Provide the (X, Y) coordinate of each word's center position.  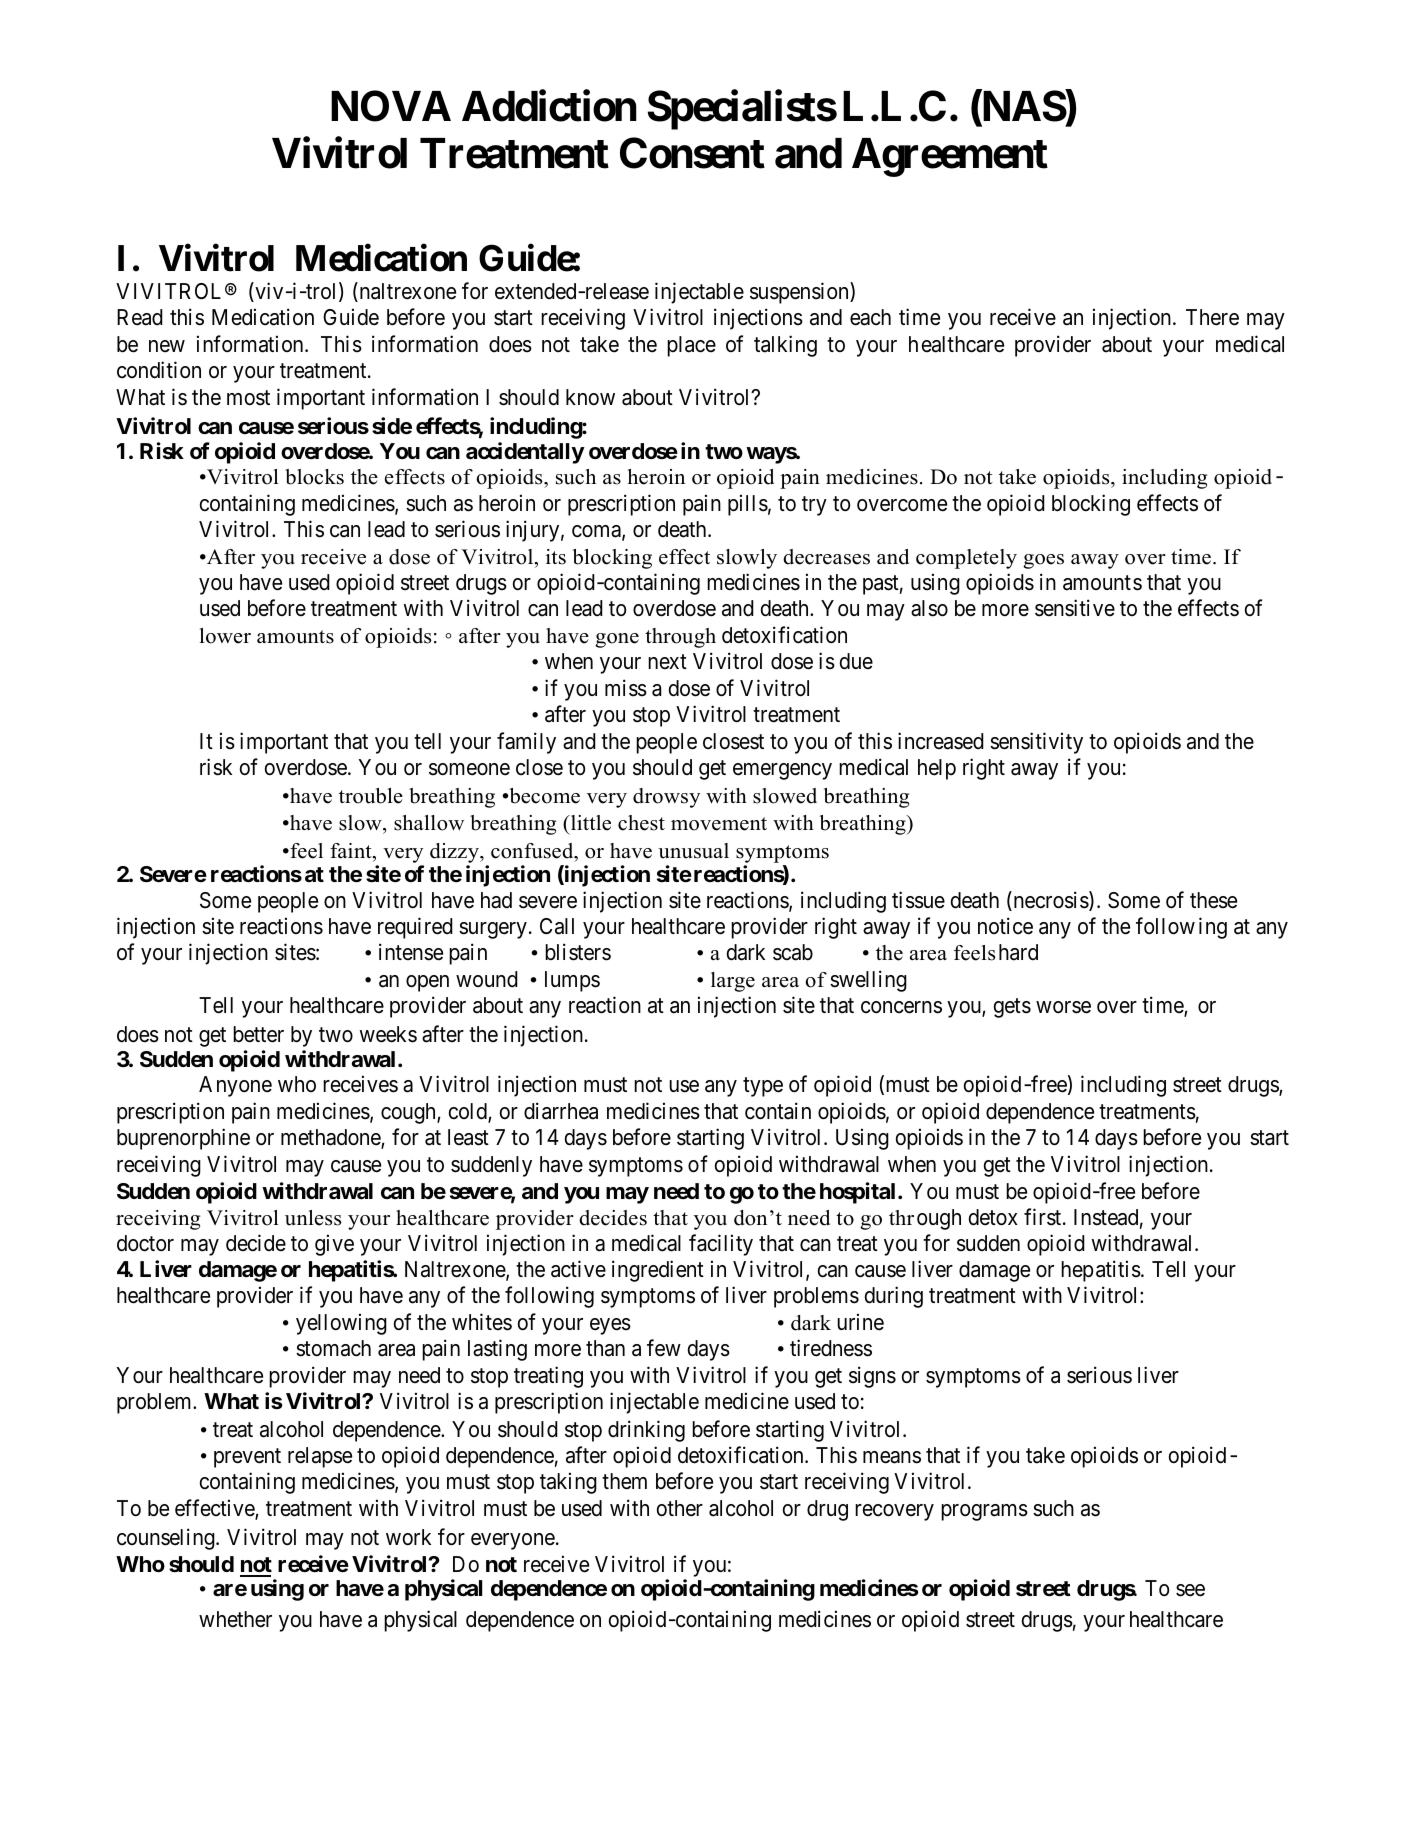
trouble (371, 796)
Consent (692, 153)
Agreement (950, 157)
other (680, 1508)
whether (235, 1619)
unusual (693, 851)
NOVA (391, 106)
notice (1005, 926)
